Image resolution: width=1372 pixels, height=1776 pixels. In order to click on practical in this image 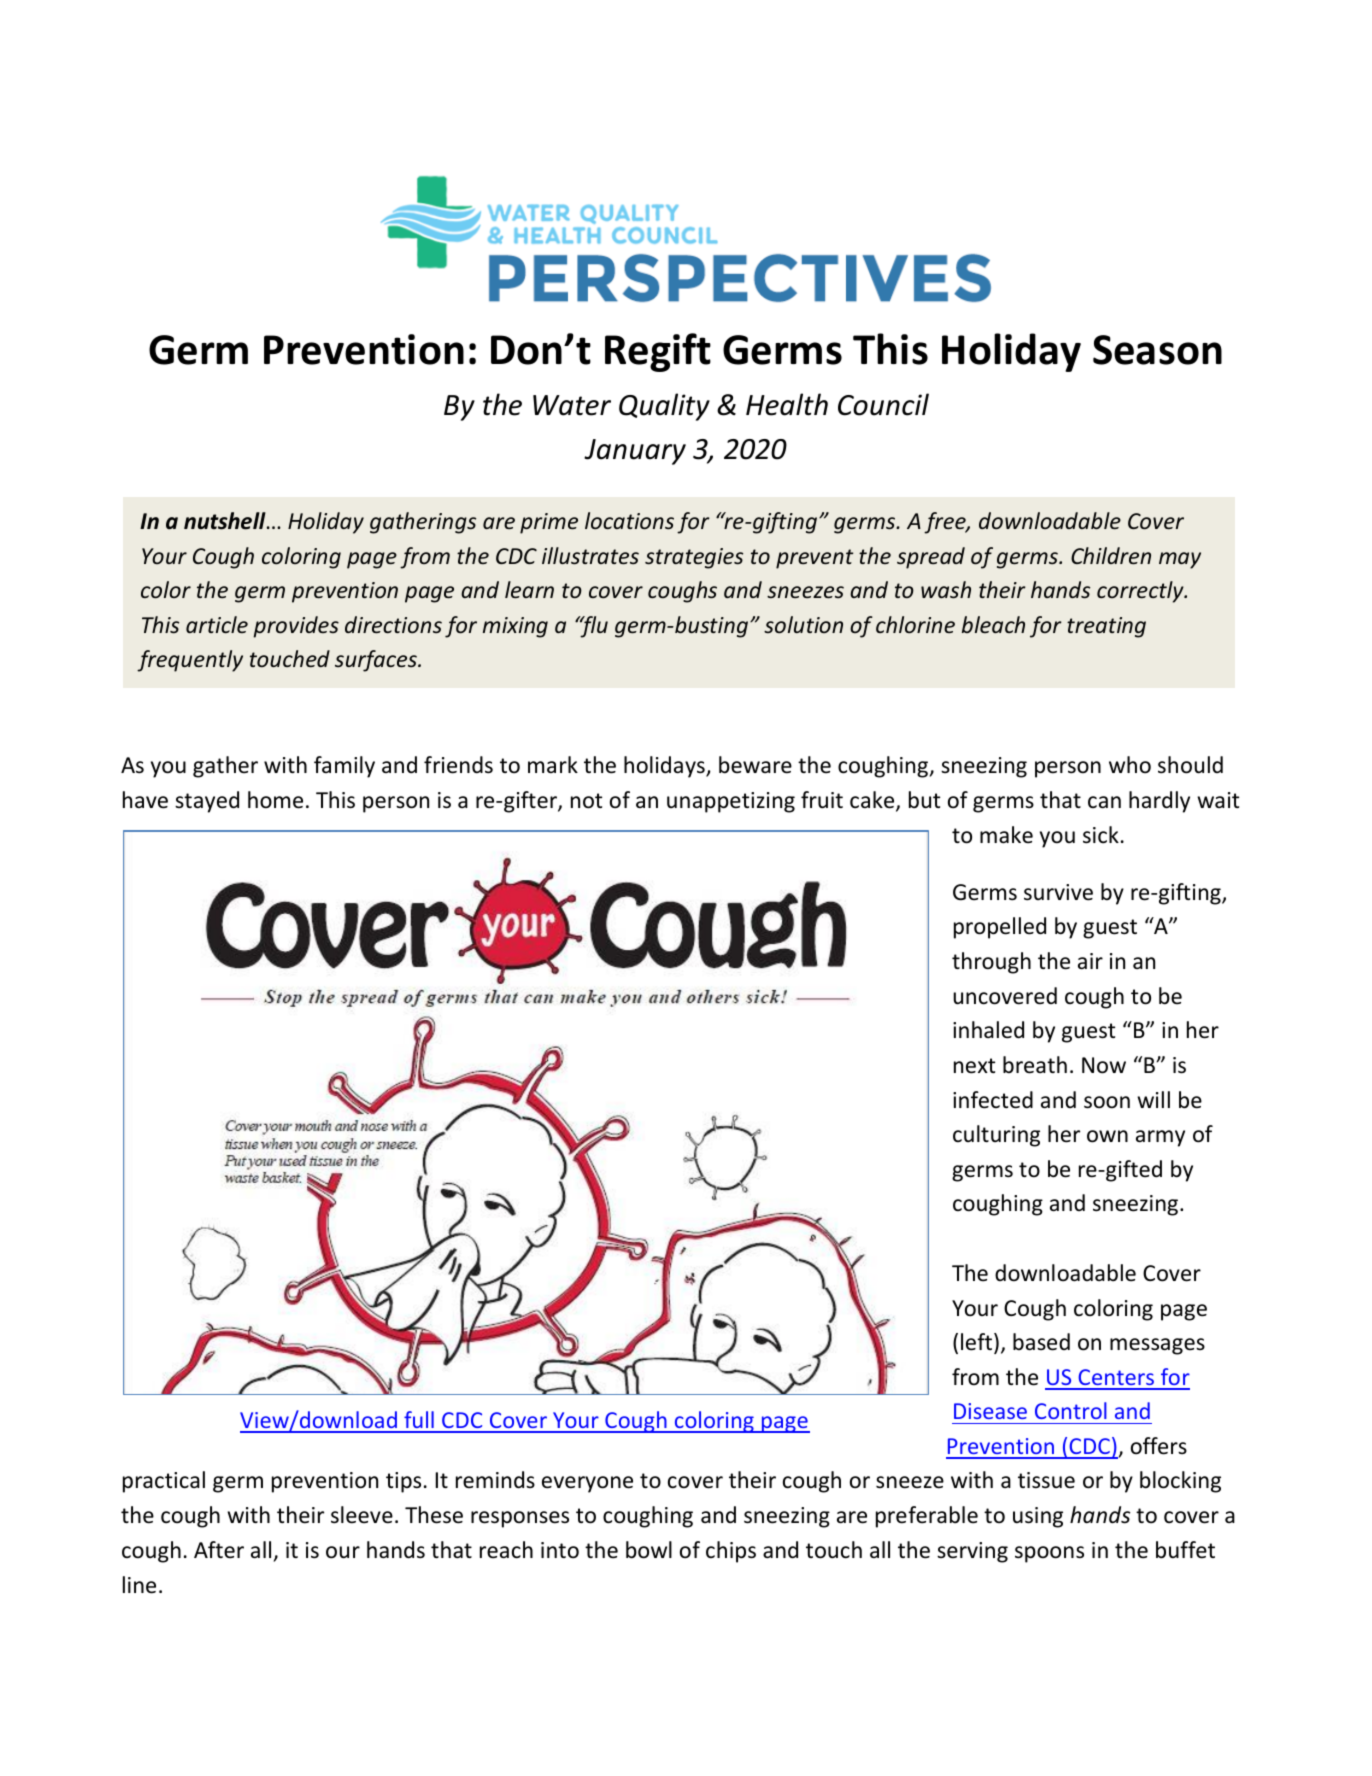, I will do `click(164, 1482)`.
